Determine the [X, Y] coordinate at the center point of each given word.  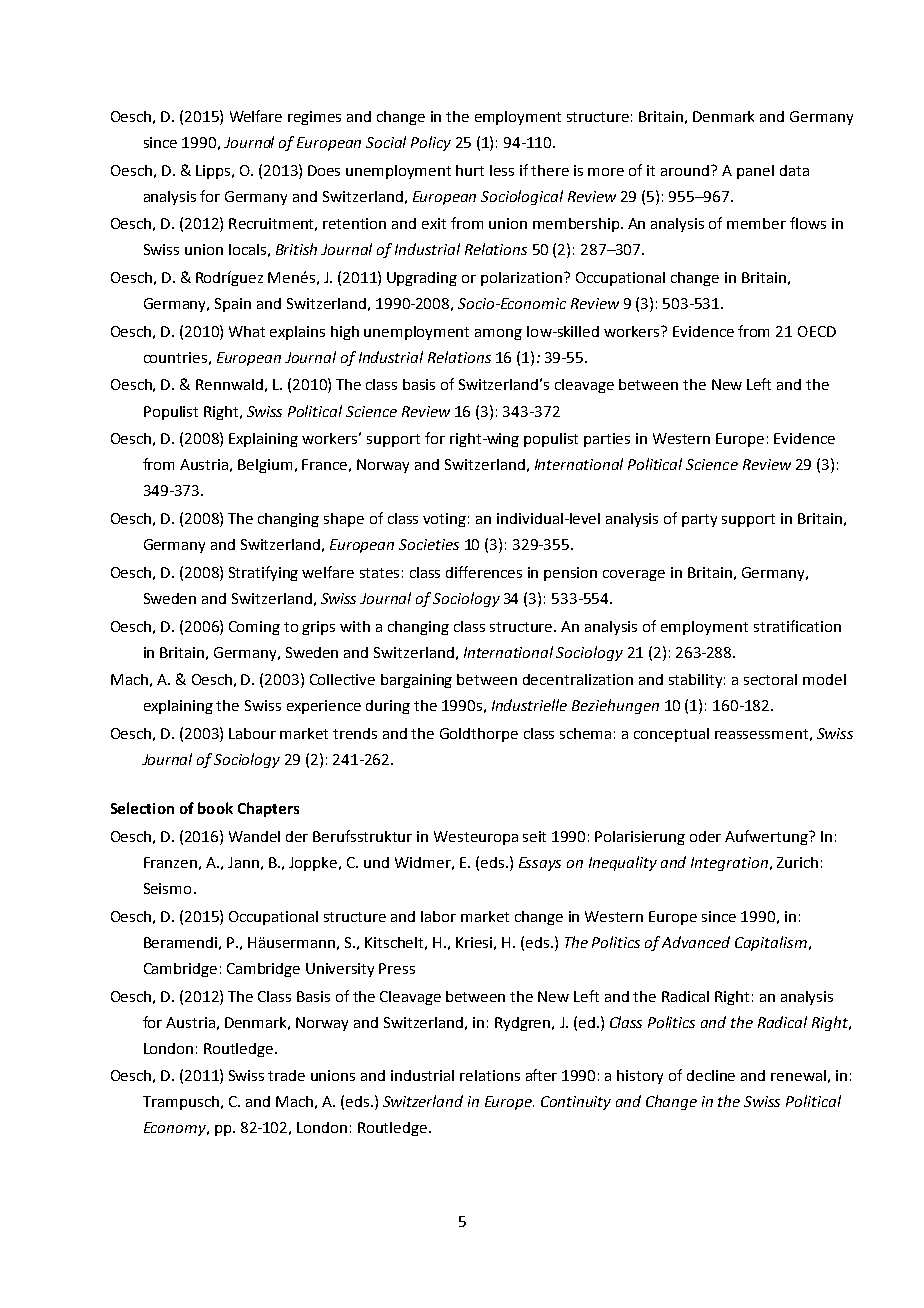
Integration [729, 864]
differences [484, 572]
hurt [470, 170]
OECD [817, 331]
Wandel [254, 836]
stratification [797, 626]
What [247, 331]
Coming [254, 628]
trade [286, 1075]
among [498, 334]
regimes [314, 118]
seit [534, 836]
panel [755, 172]
